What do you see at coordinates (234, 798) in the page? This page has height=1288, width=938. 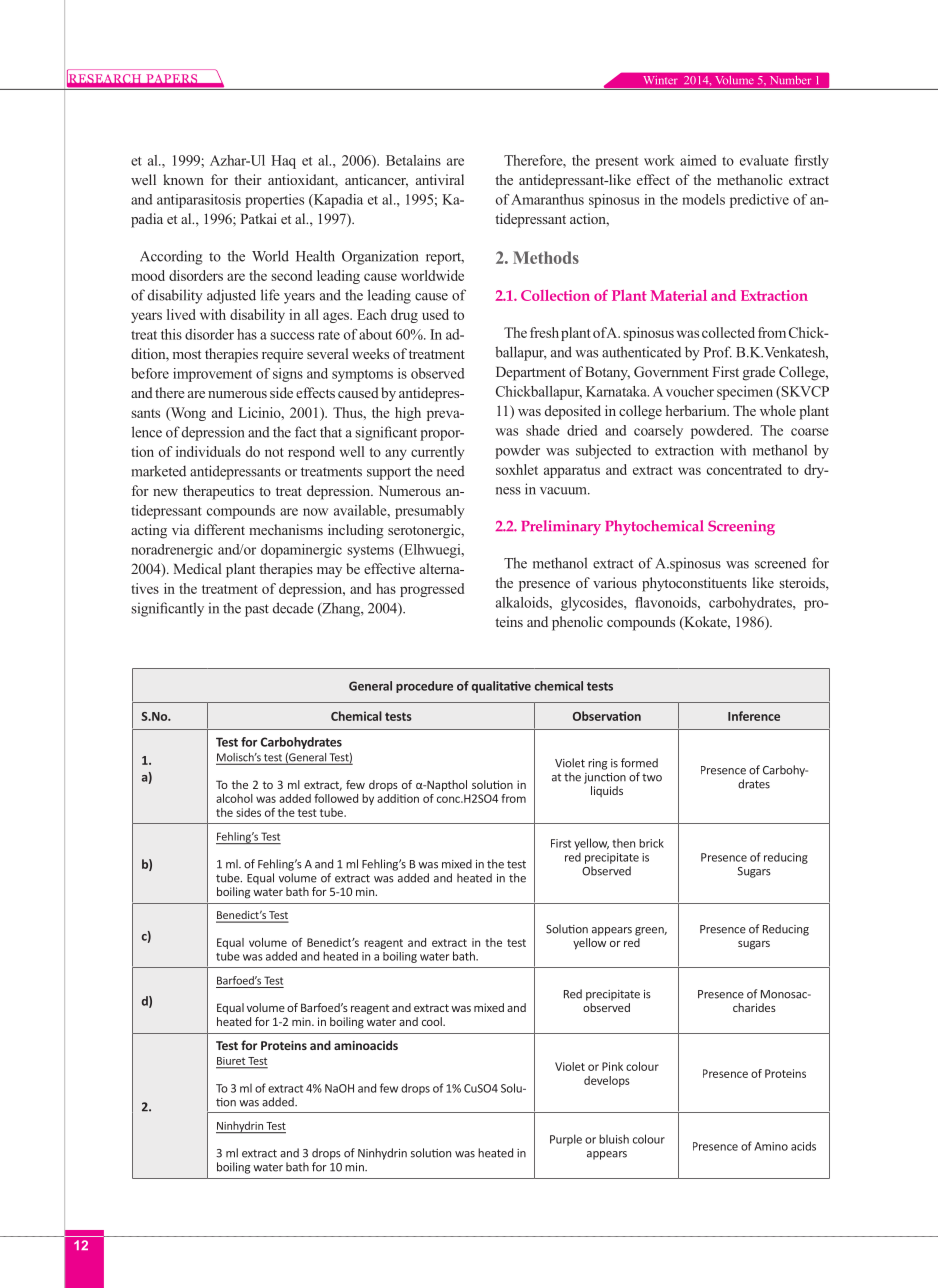 I see `alcohol` at bounding box center [234, 798].
